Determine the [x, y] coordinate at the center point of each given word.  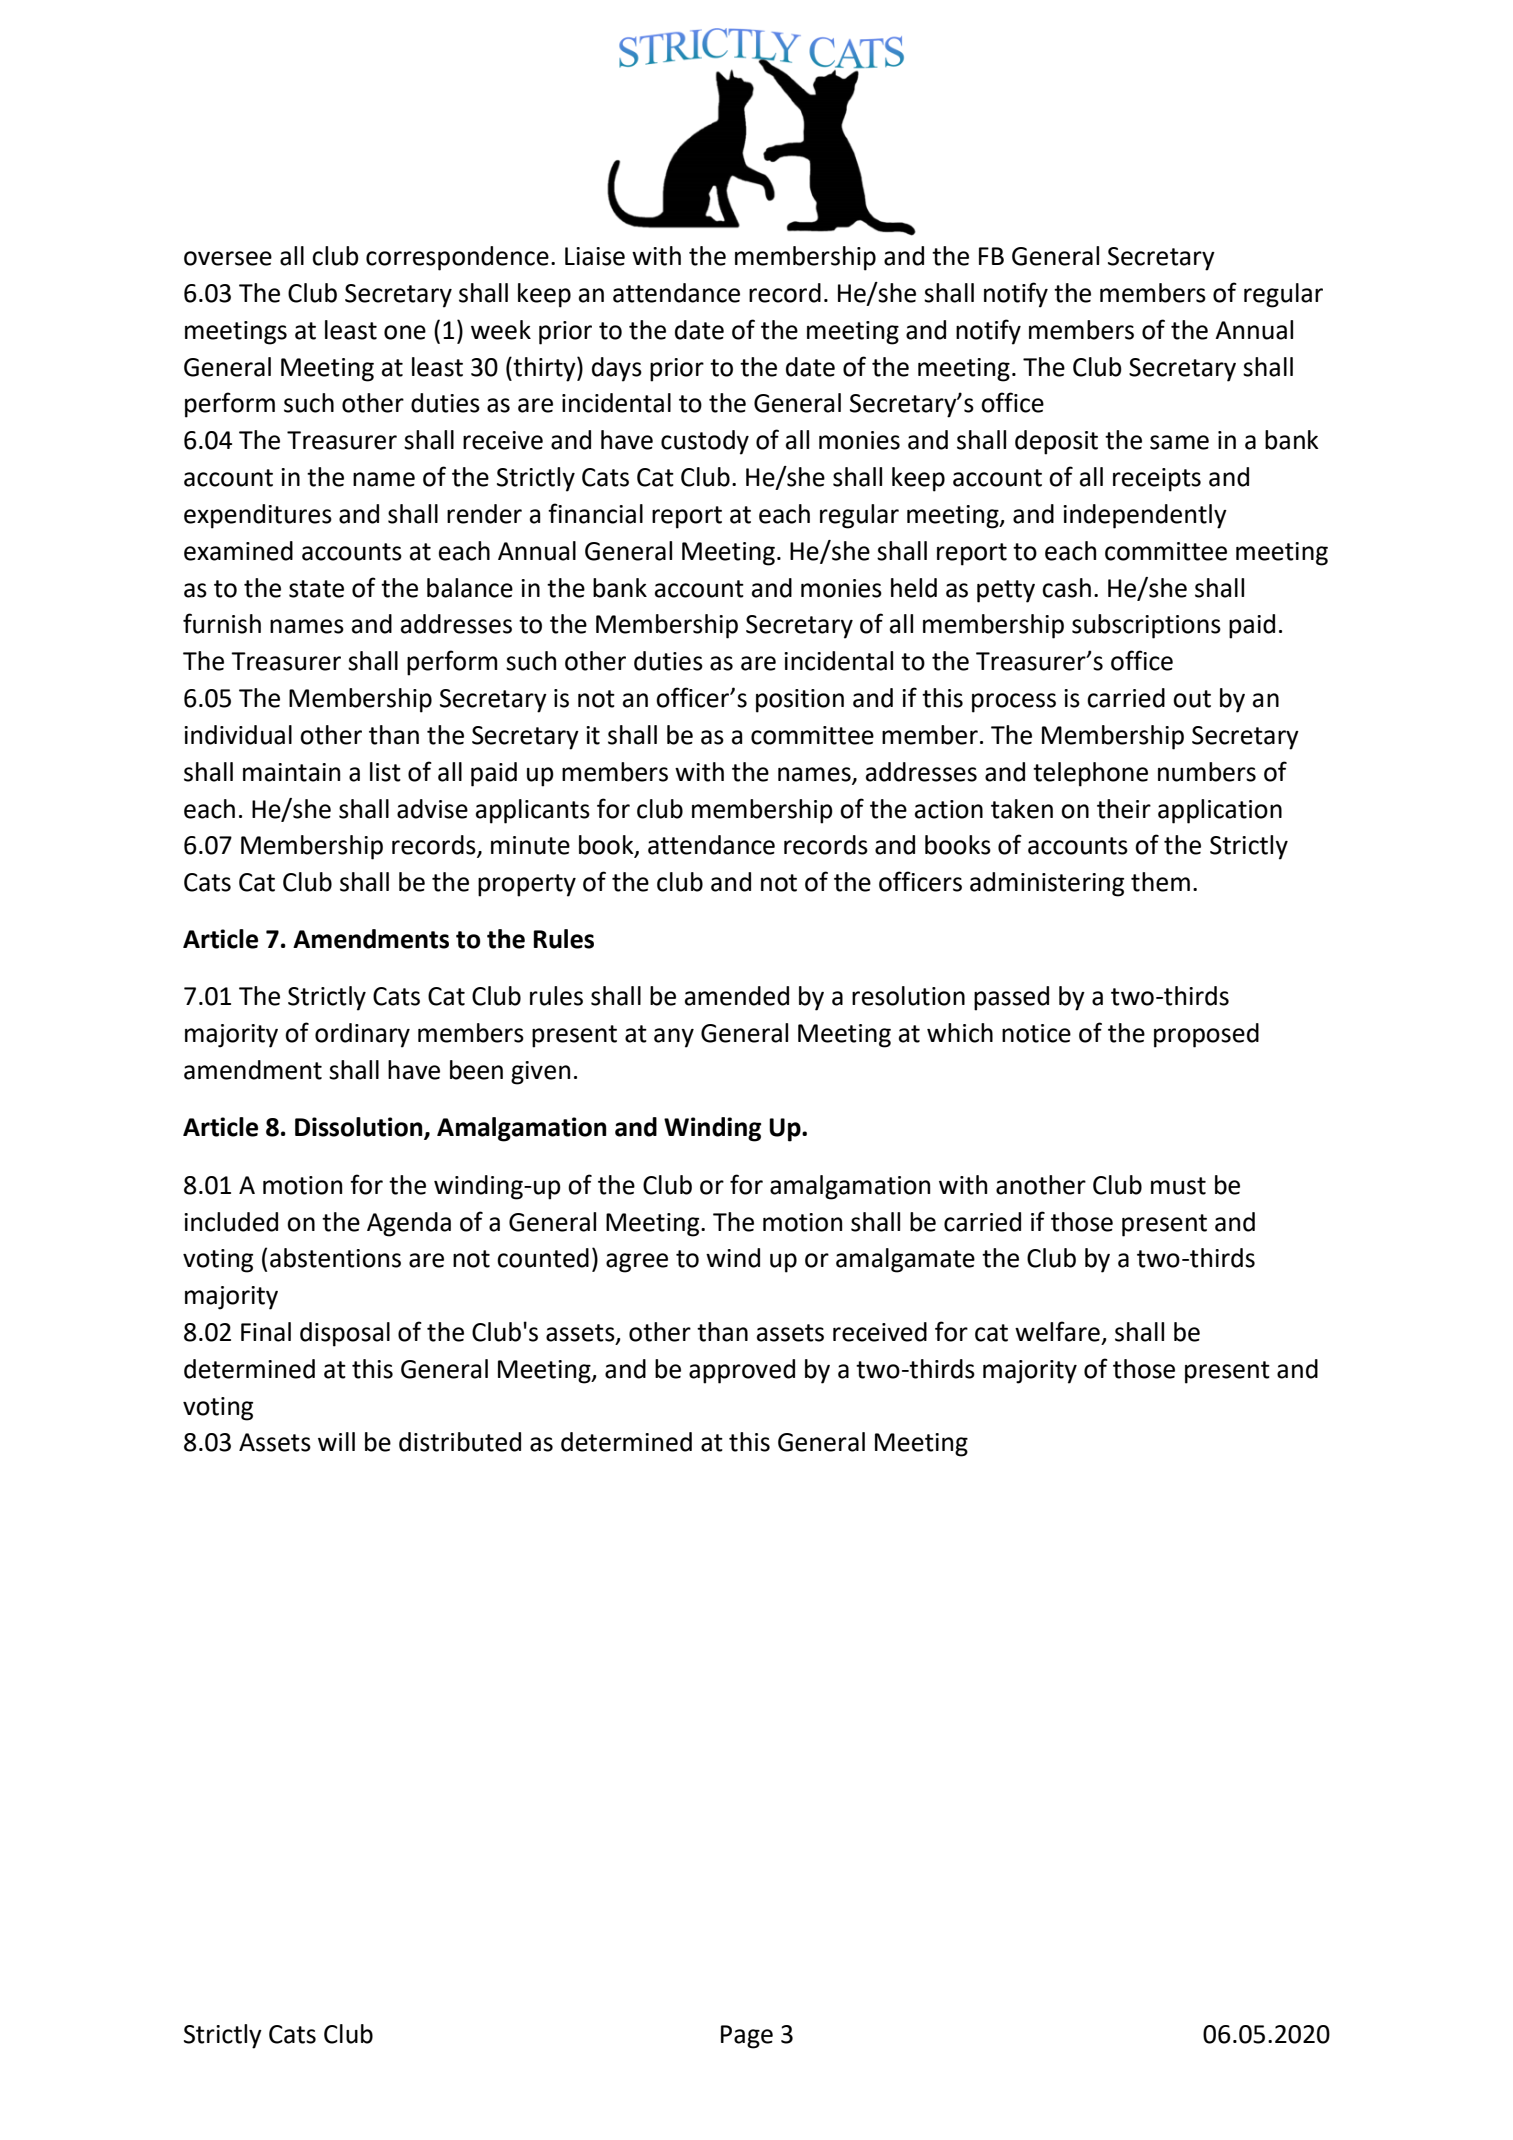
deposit [1056, 442]
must [1178, 1186]
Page [747, 2037]
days [617, 369]
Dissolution [360, 1128]
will [336, 1441]
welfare [1057, 1331]
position [800, 701]
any [674, 1038]
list [385, 772]
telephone [1090, 774]
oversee [228, 258]
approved [742, 1371]
